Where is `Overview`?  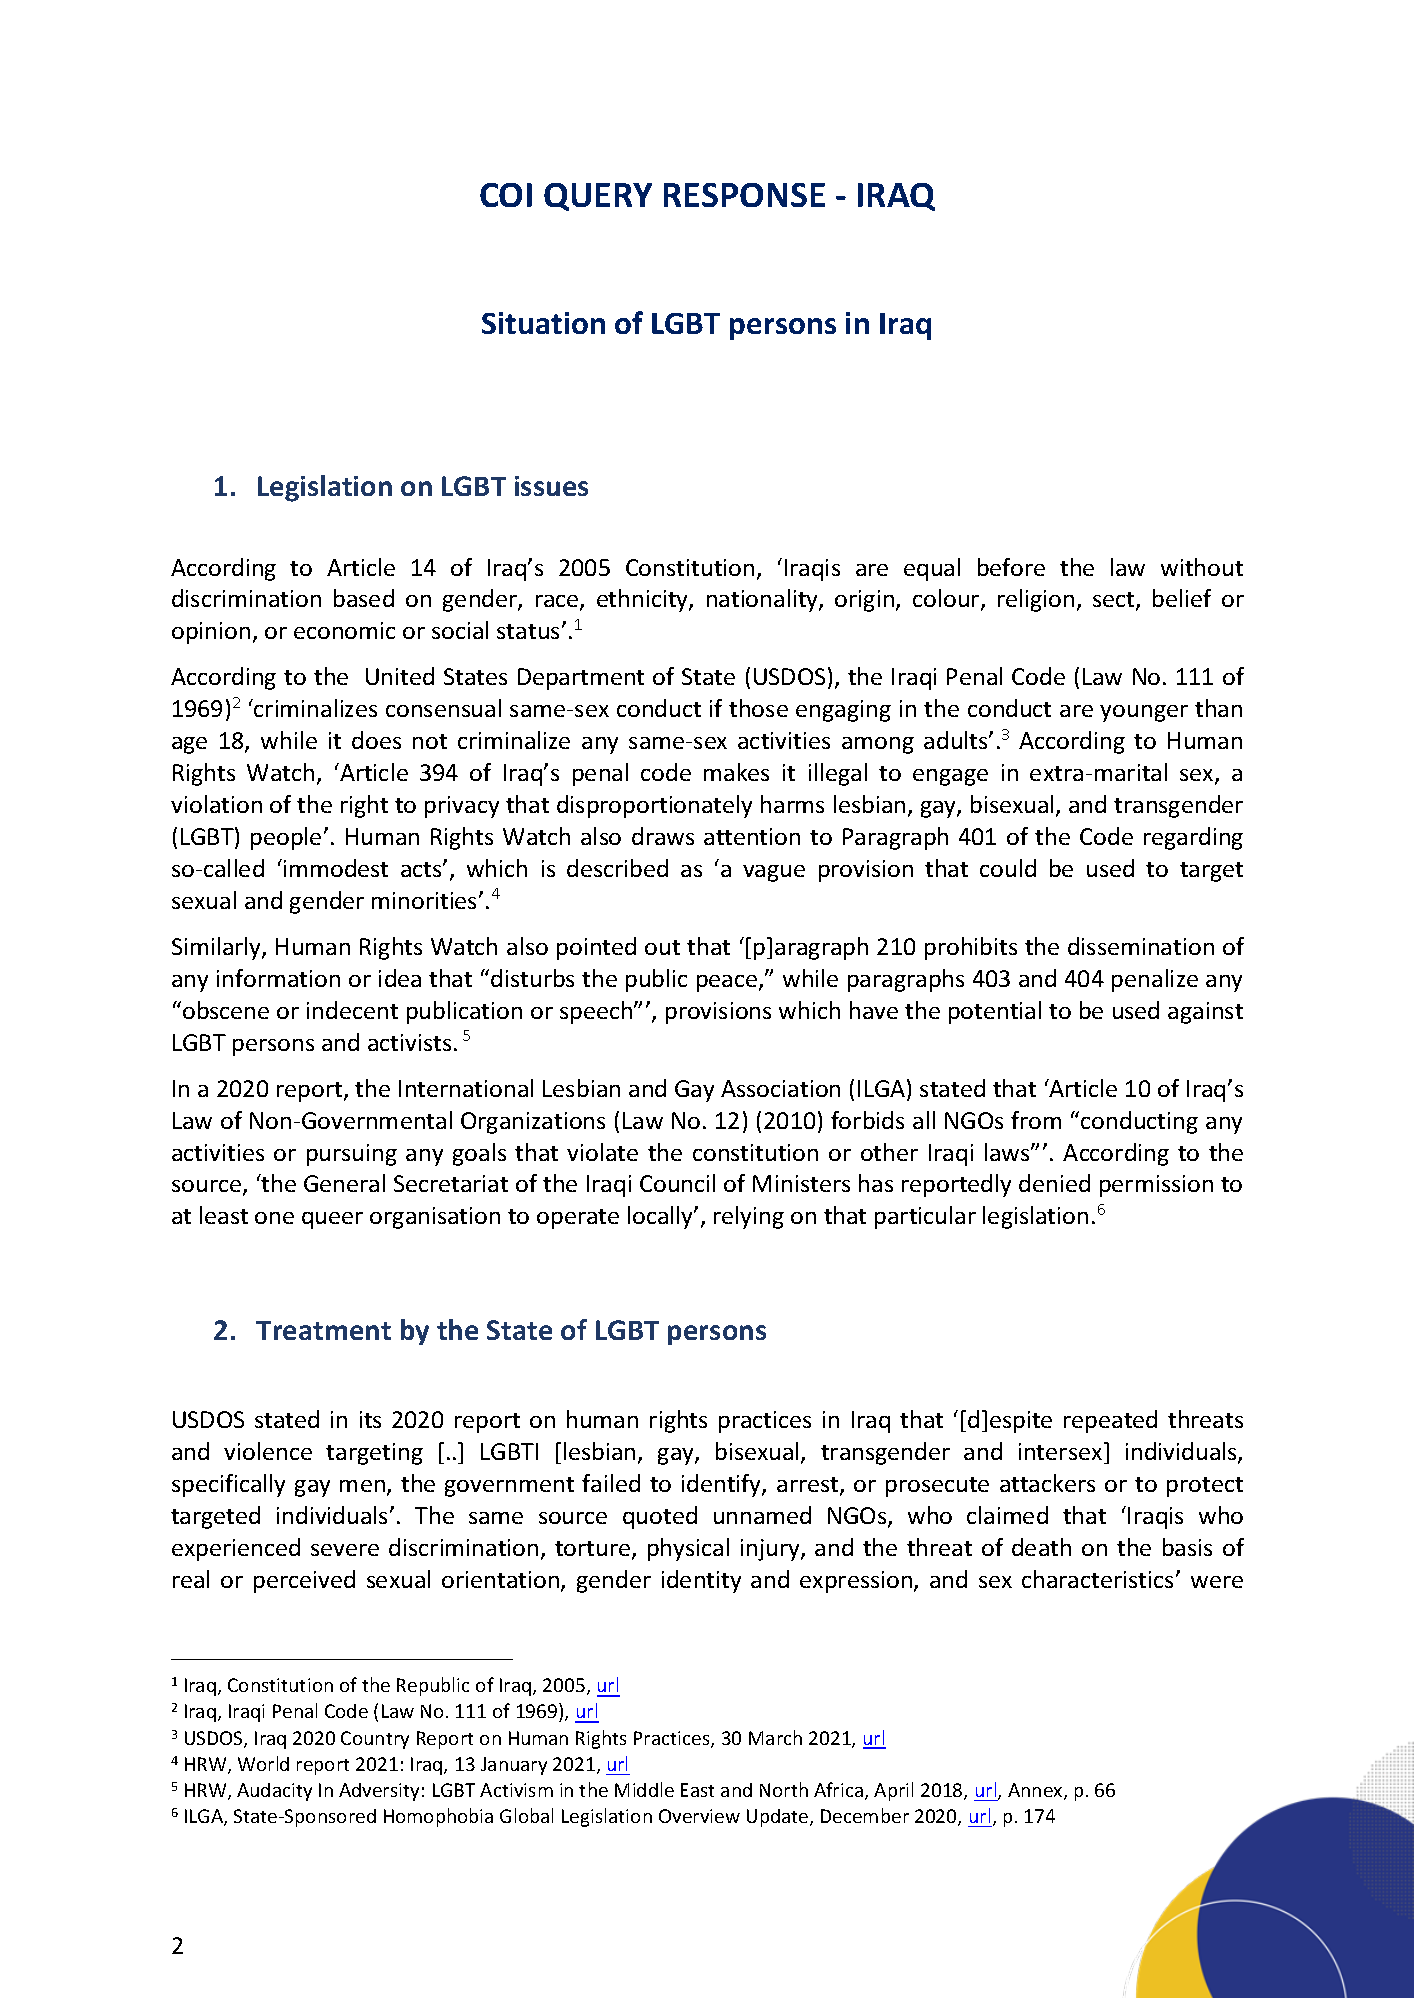 Overview is located at coordinates (699, 1816).
